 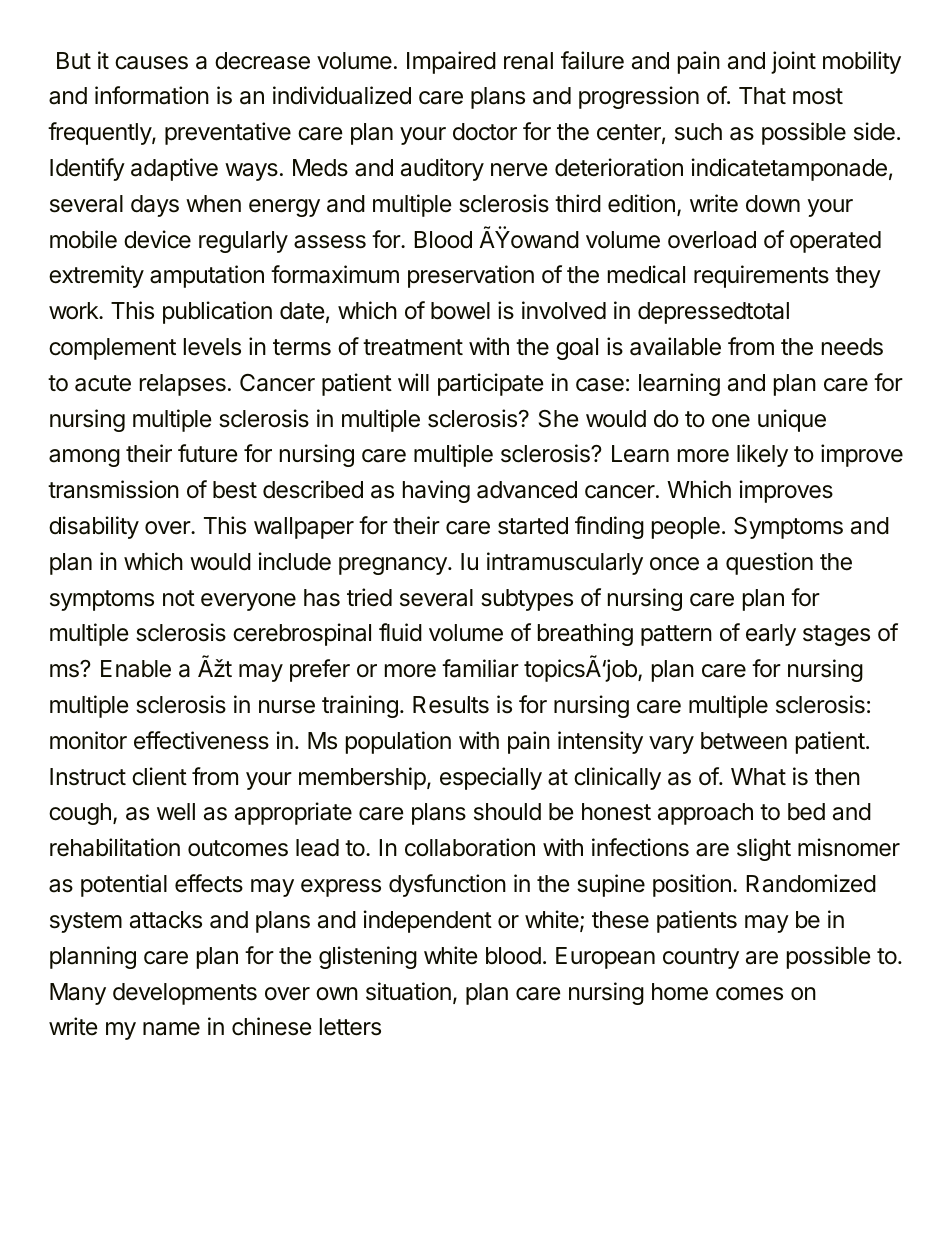 What do you see at coordinates (207, 276) in the page?
I see `amputation` at bounding box center [207, 276].
